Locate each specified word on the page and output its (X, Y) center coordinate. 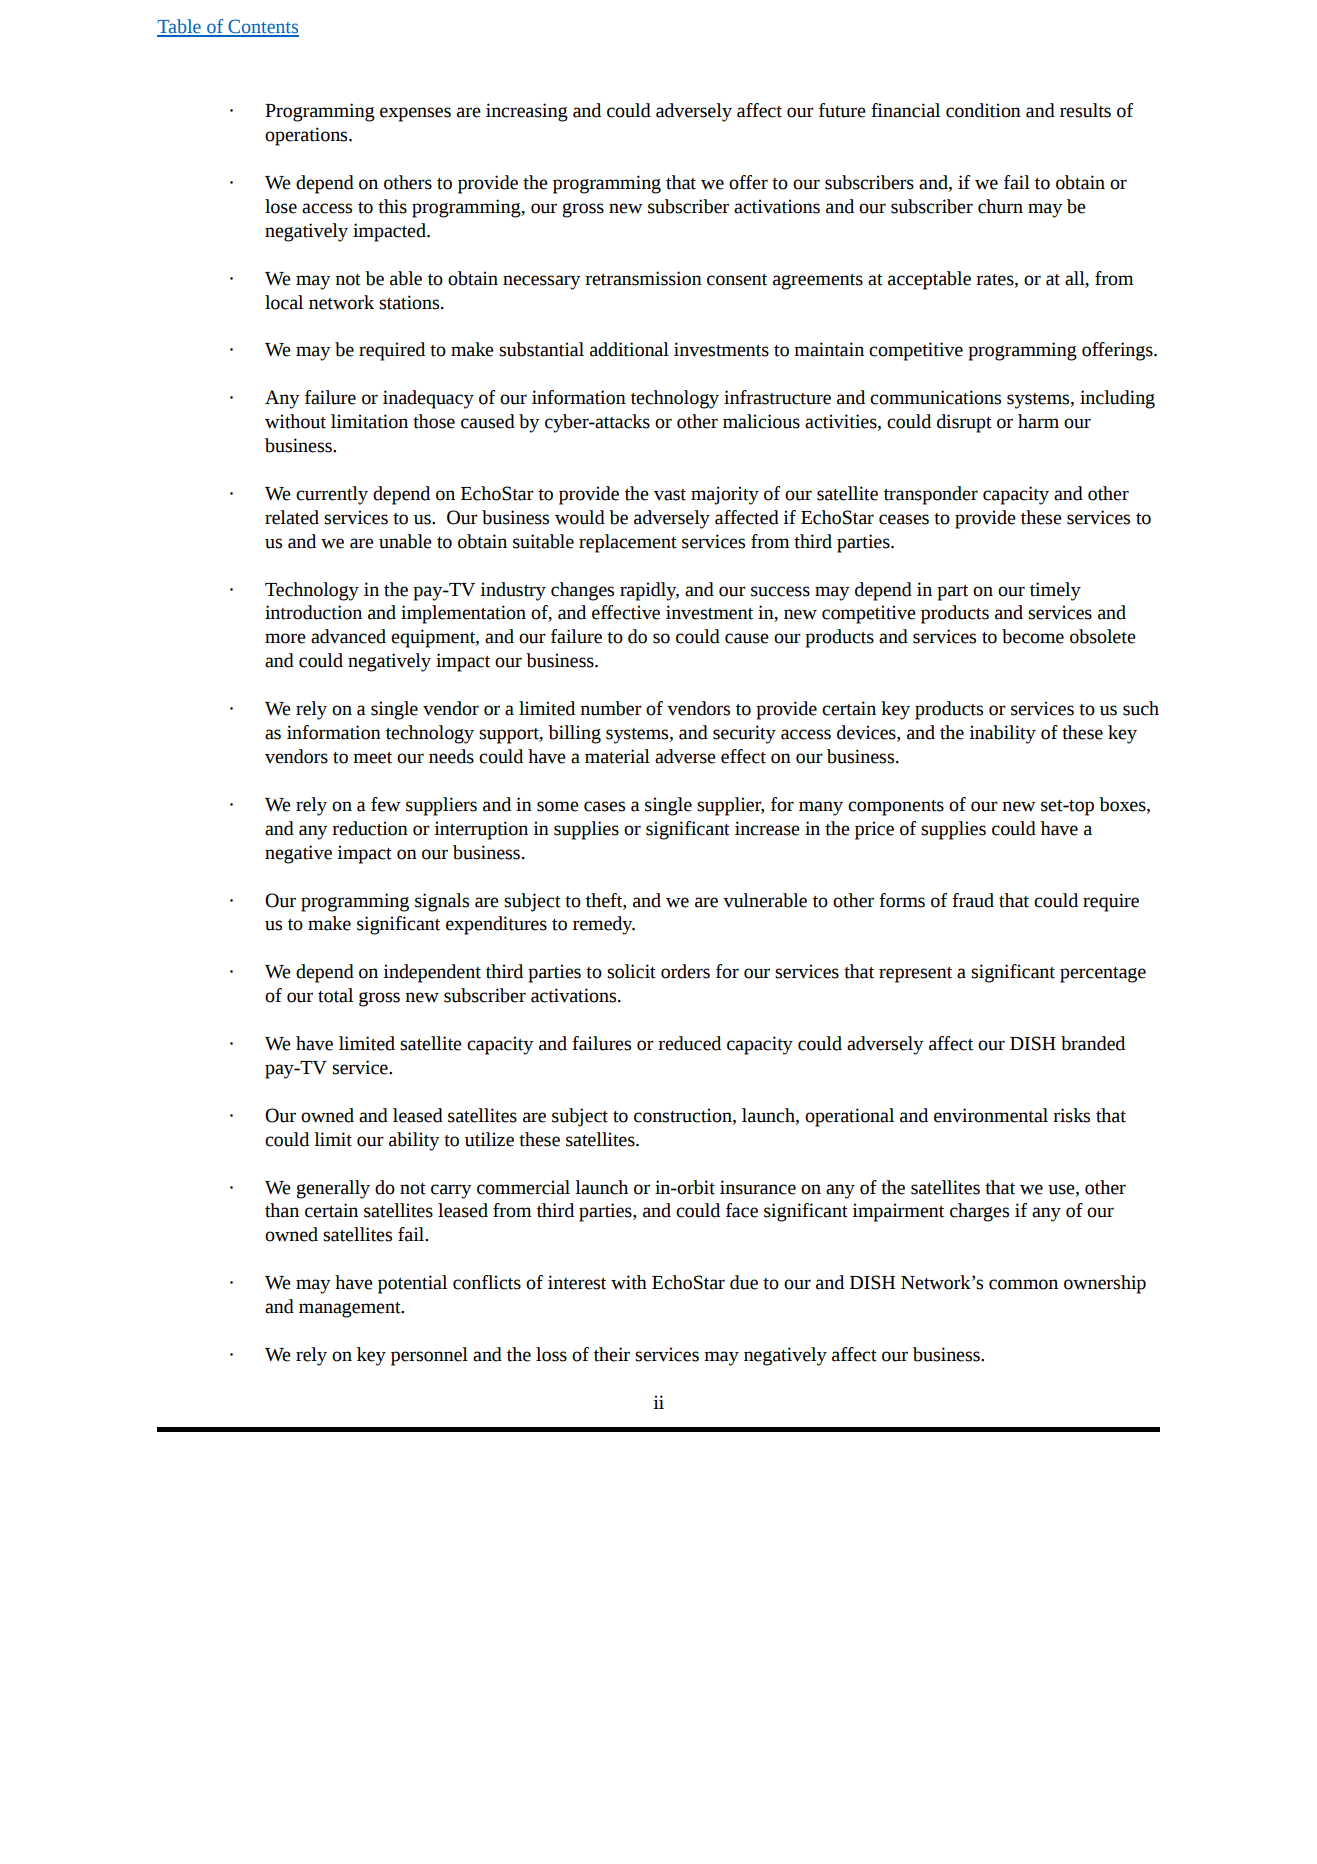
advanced (348, 636)
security (744, 734)
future (842, 110)
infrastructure (777, 397)
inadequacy (428, 399)
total (335, 995)
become (1033, 636)
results (1085, 110)
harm (1038, 421)
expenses (415, 114)
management (351, 1310)
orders (685, 971)
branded (1093, 1043)
